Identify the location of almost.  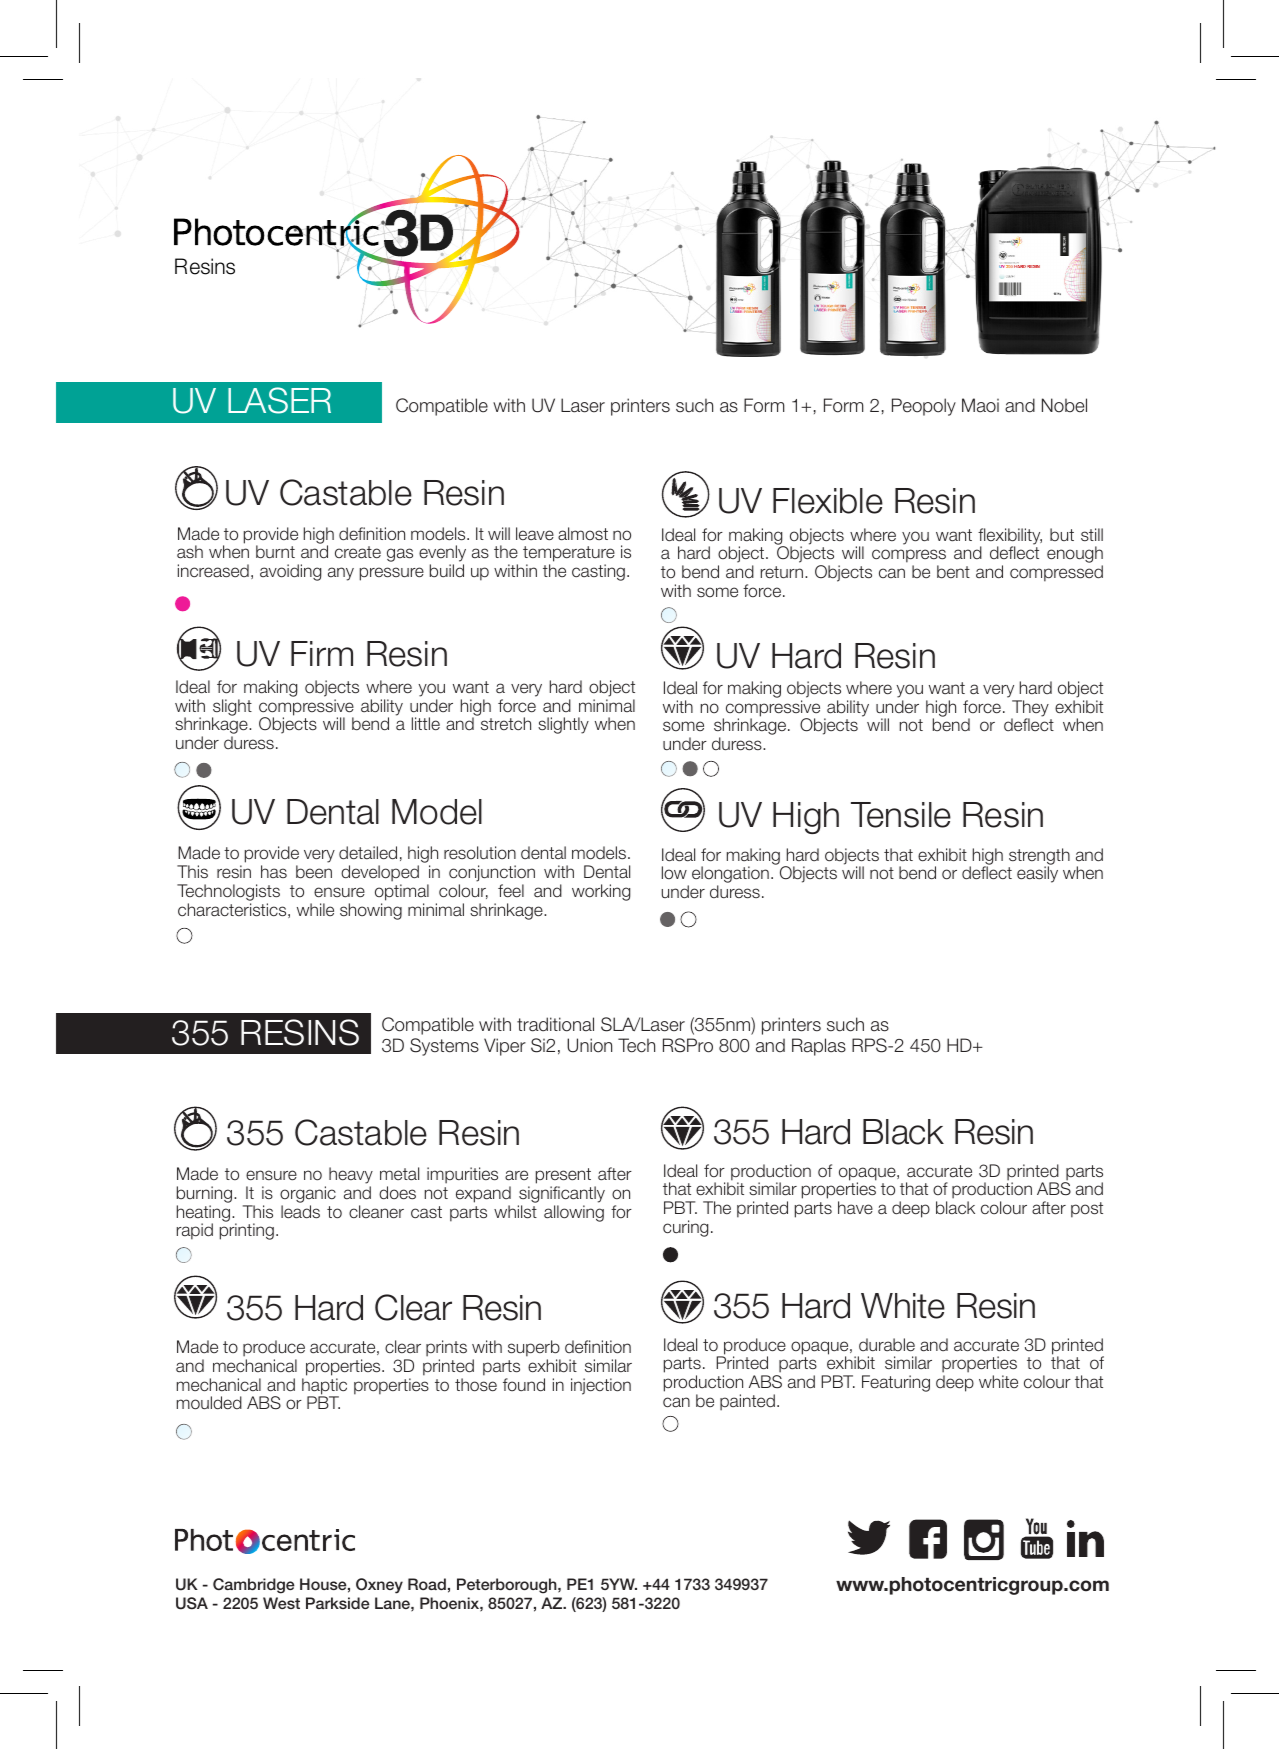
(583, 534).
